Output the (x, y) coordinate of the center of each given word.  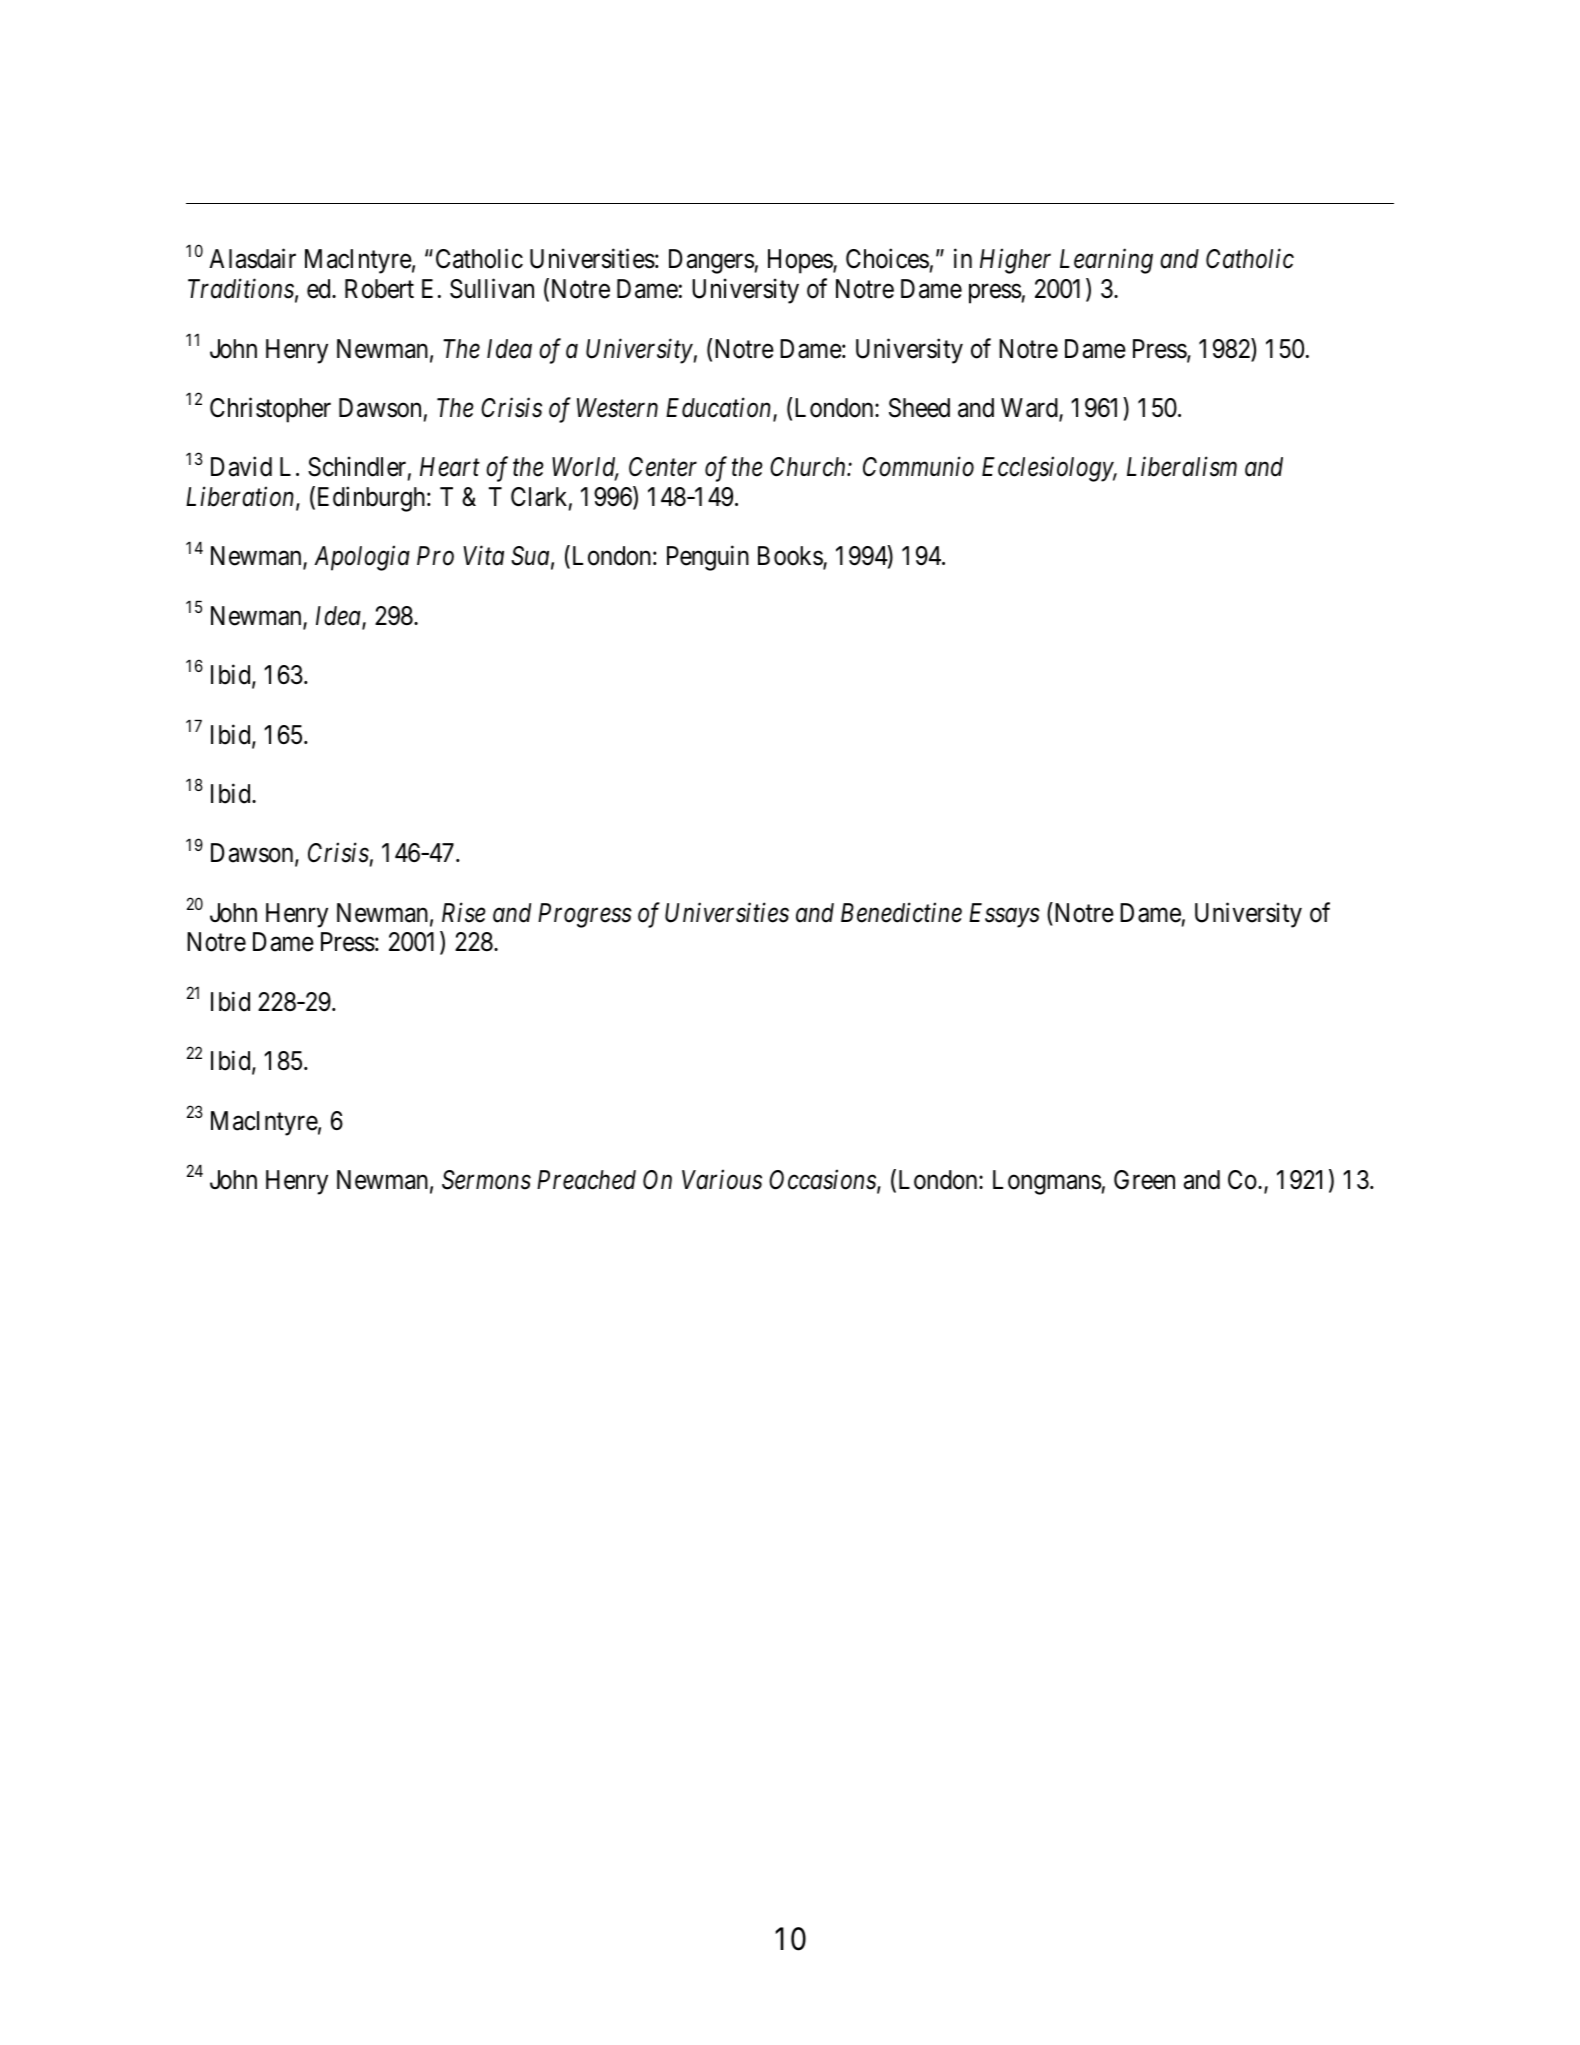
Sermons (486, 1180)
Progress (585, 915)
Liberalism (1182, 467)
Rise (464, 913)
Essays (1004, 915)
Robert (379, 289)
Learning (1106, 262)
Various (722, 1180)
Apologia (362, 558)
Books (791, 557)
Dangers (711, 261)
